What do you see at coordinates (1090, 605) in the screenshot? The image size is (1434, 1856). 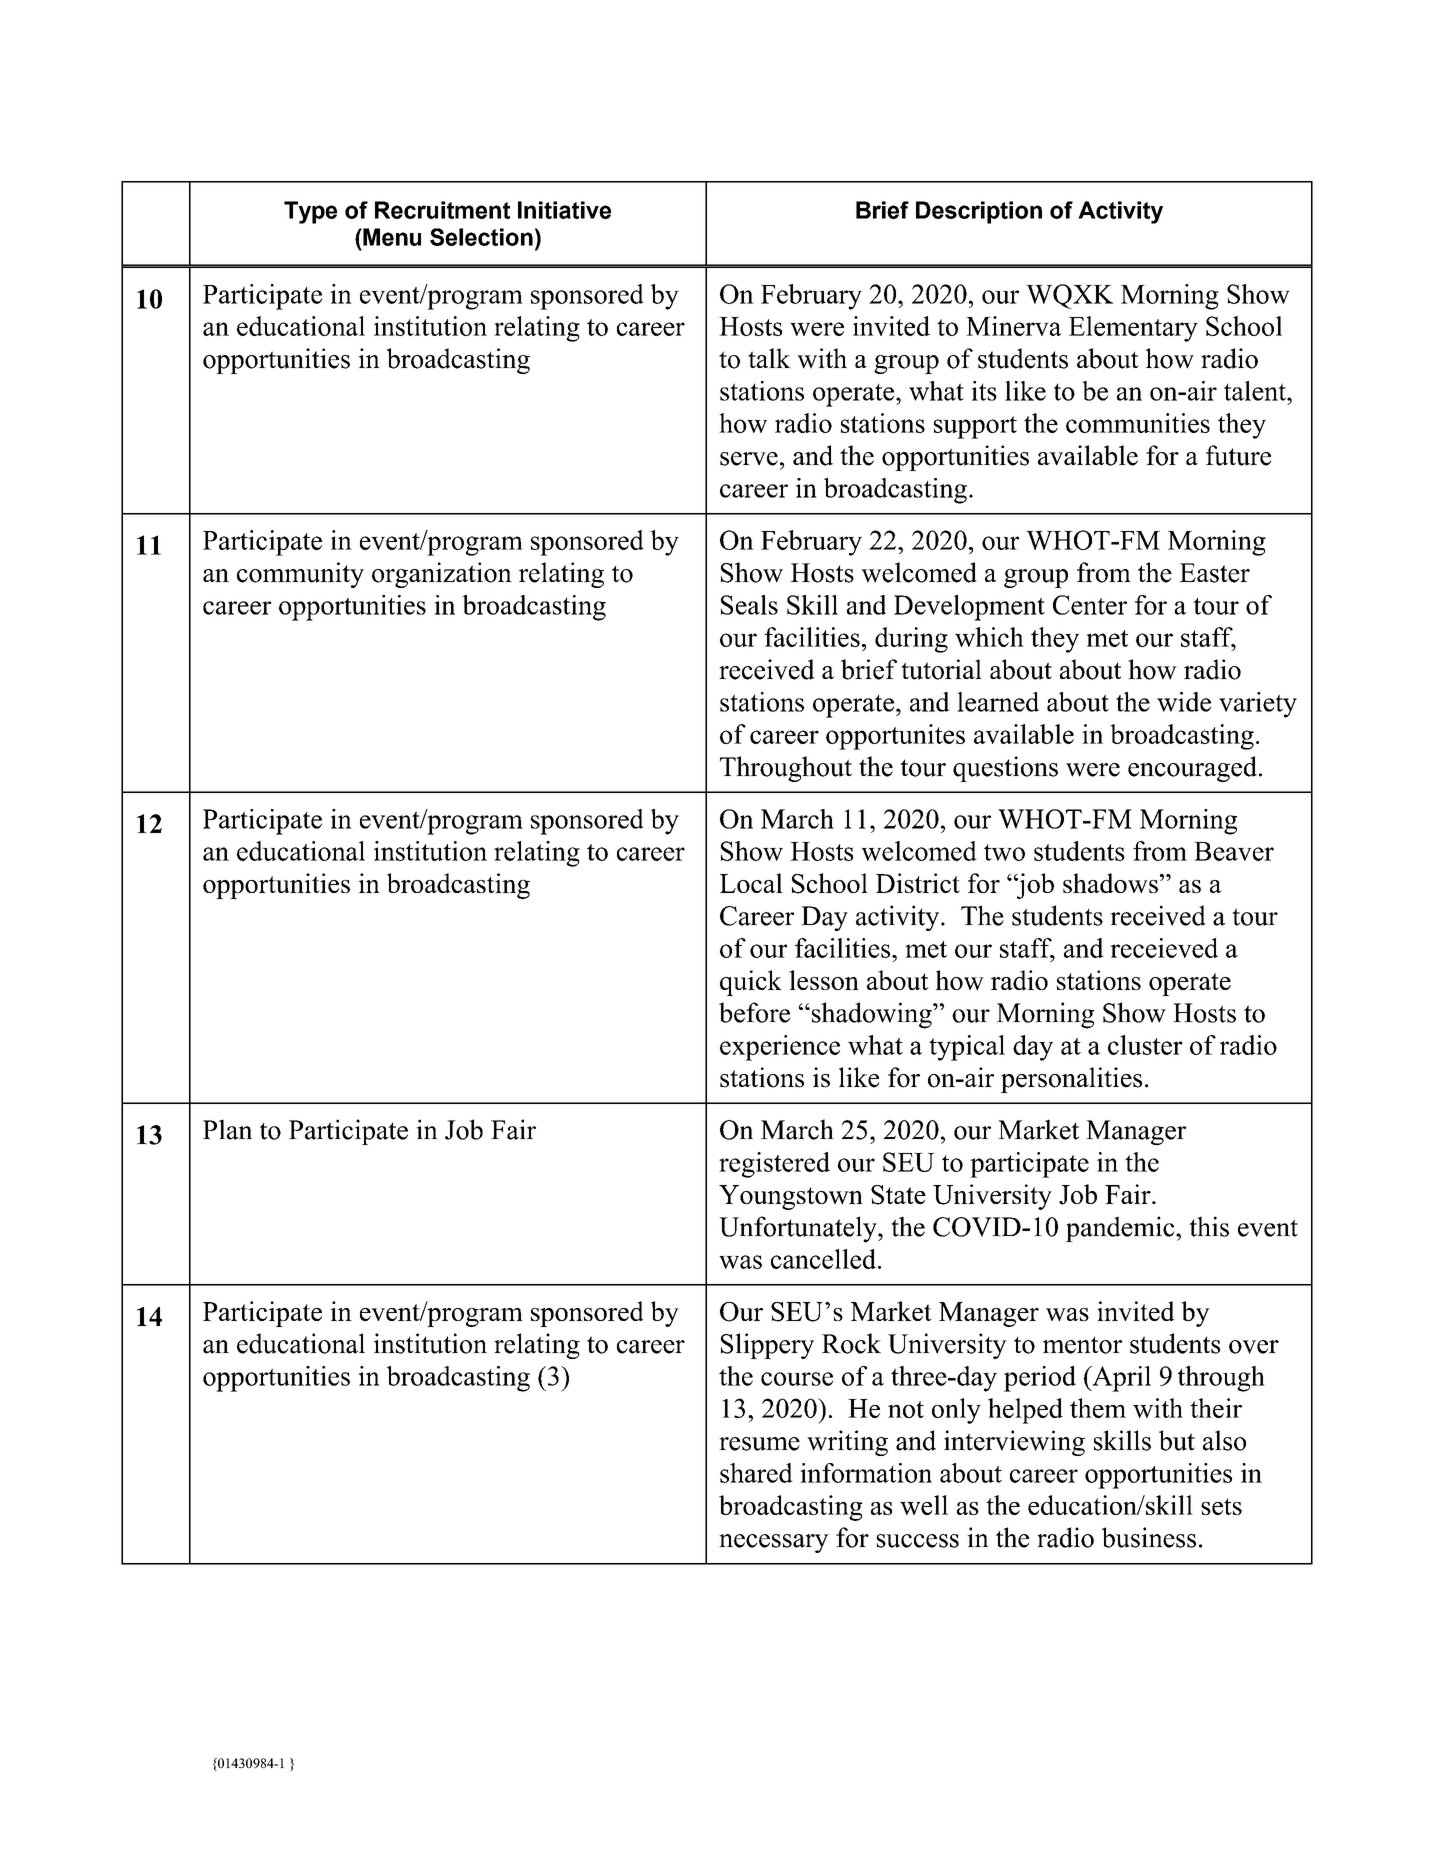 I see `Center` at bounding box center [1090, 605].
